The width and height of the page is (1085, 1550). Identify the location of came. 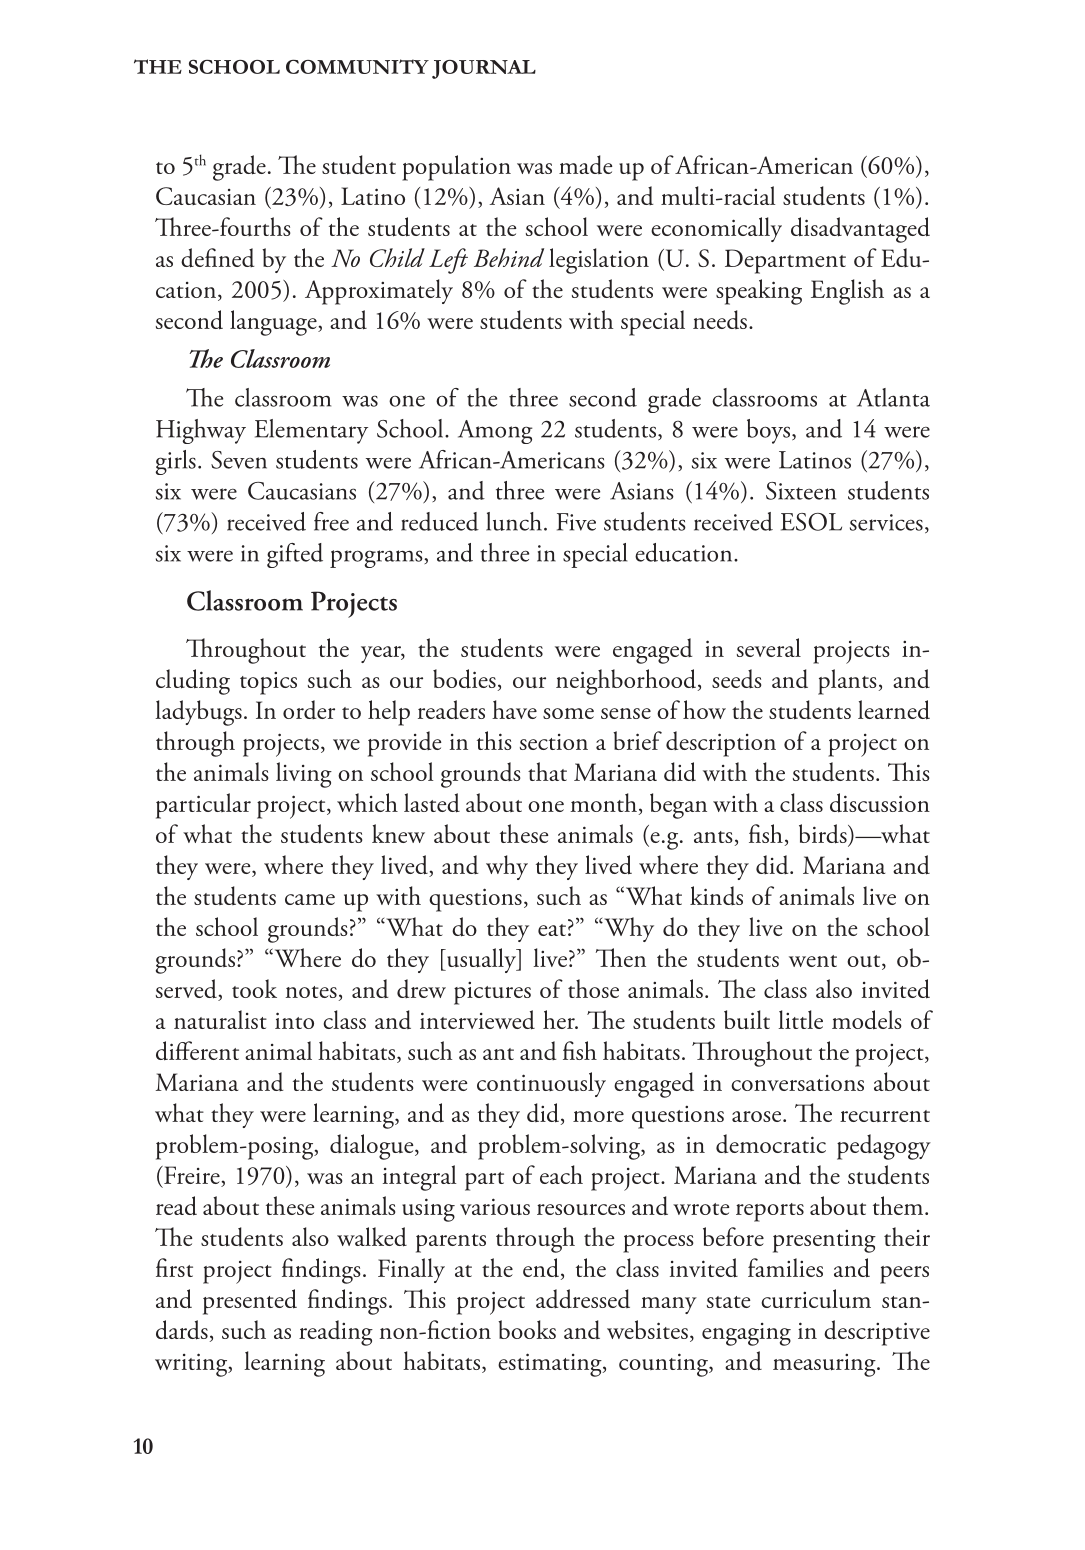
(310, 899).
